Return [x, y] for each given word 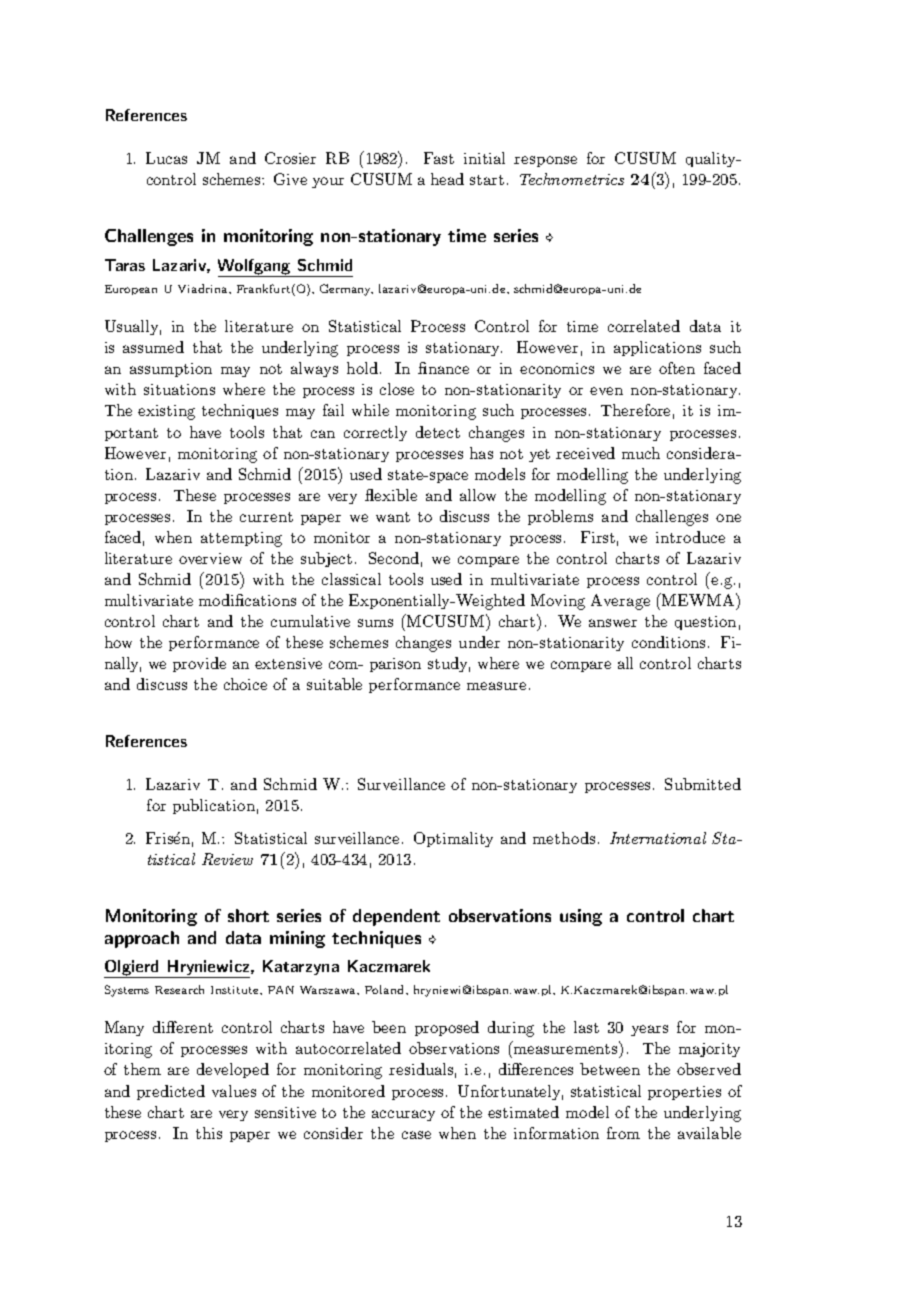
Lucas [166, 158]
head [447, 179]
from [623, 1133]
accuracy [403, 1115]
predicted [171, 1092]
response [545, 161]
